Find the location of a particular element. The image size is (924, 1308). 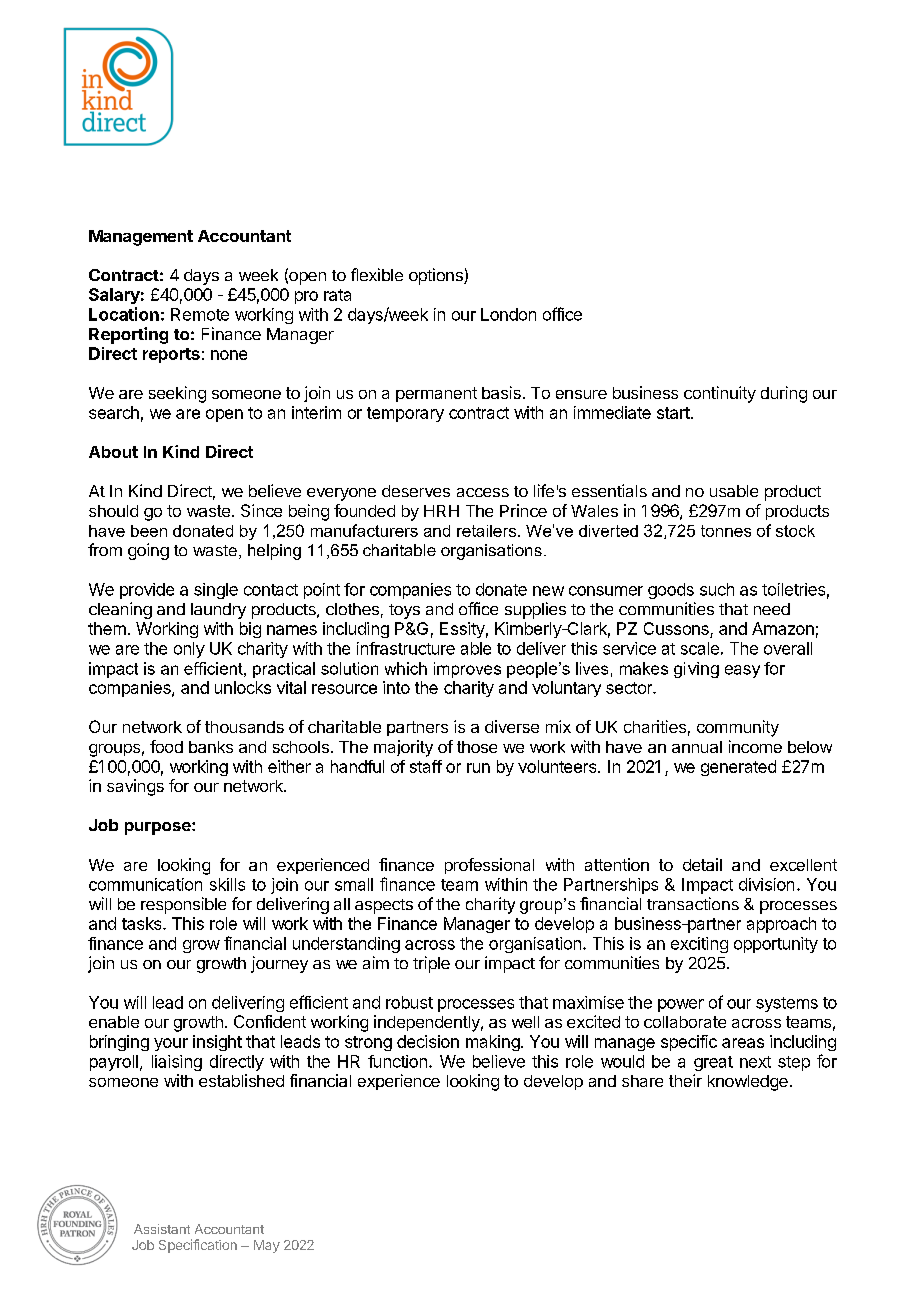

options is located at coordinates (437, 276).
